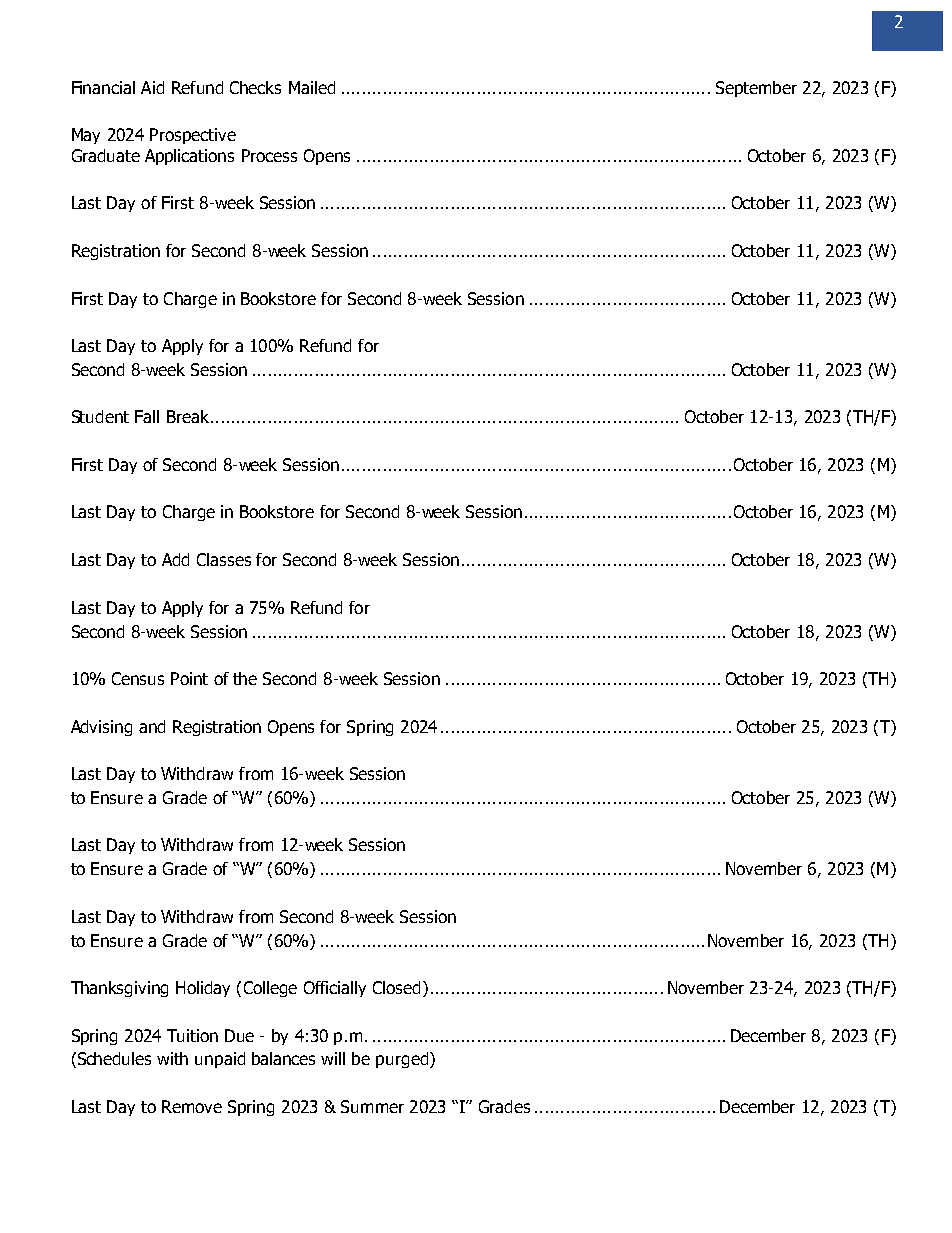  I want to click on Fall, so click(147, 416).
